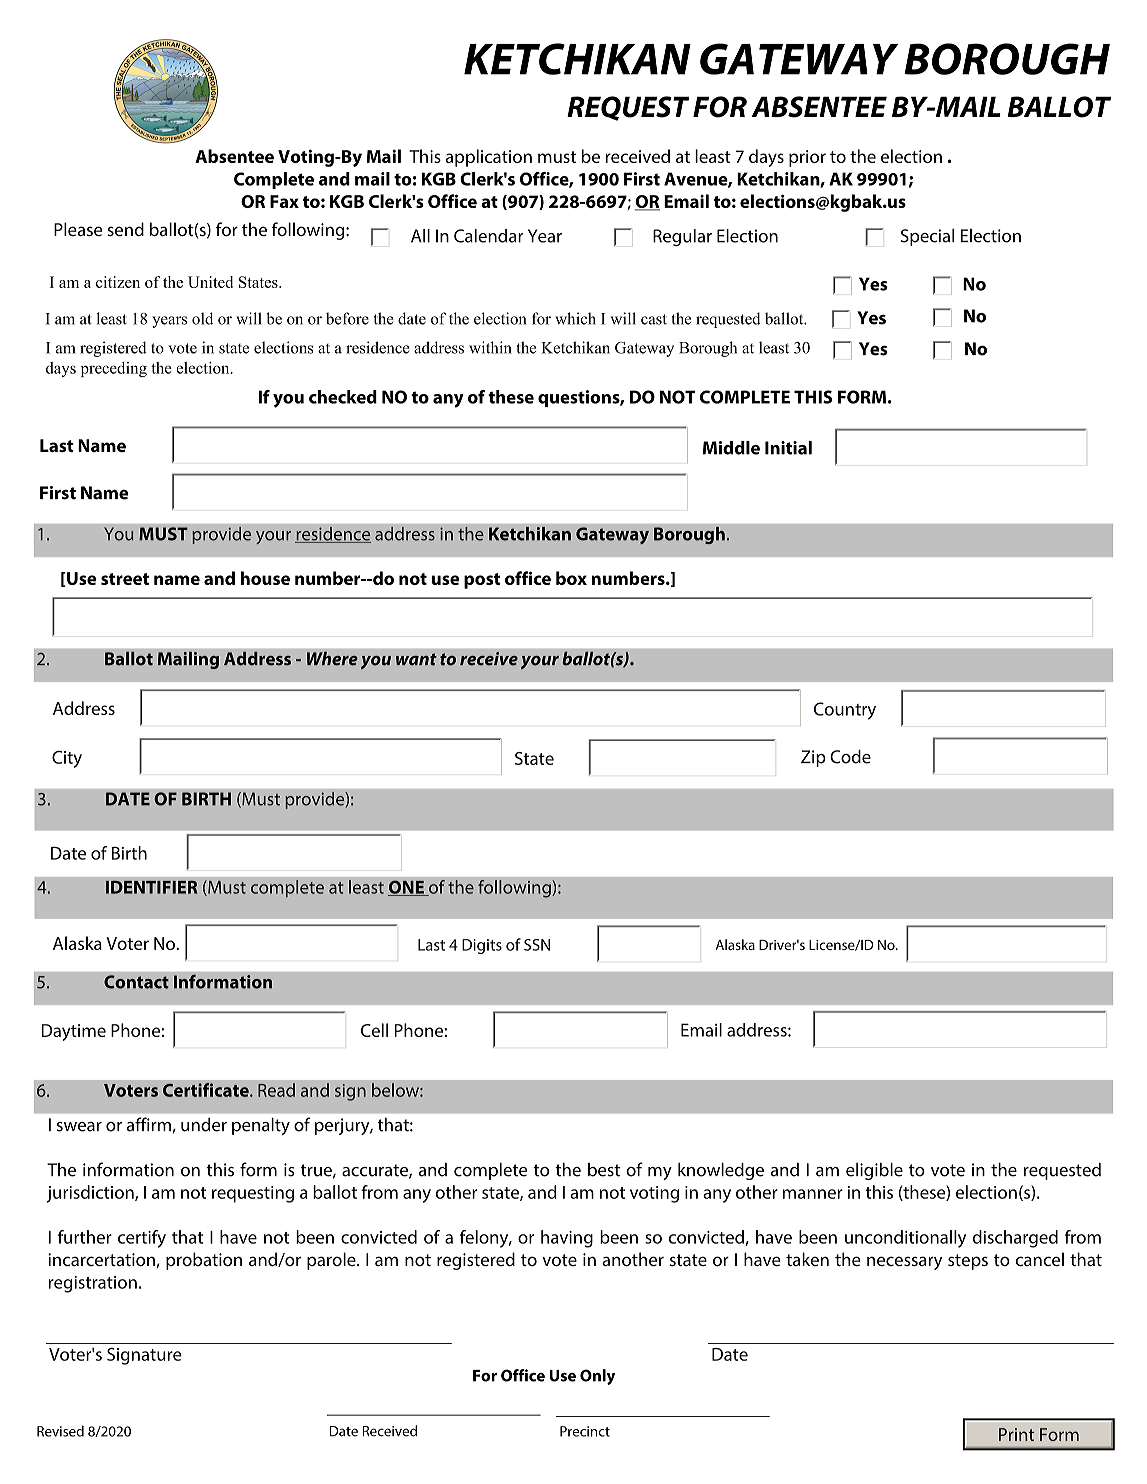  I want to click on street, so click(125, 579).
